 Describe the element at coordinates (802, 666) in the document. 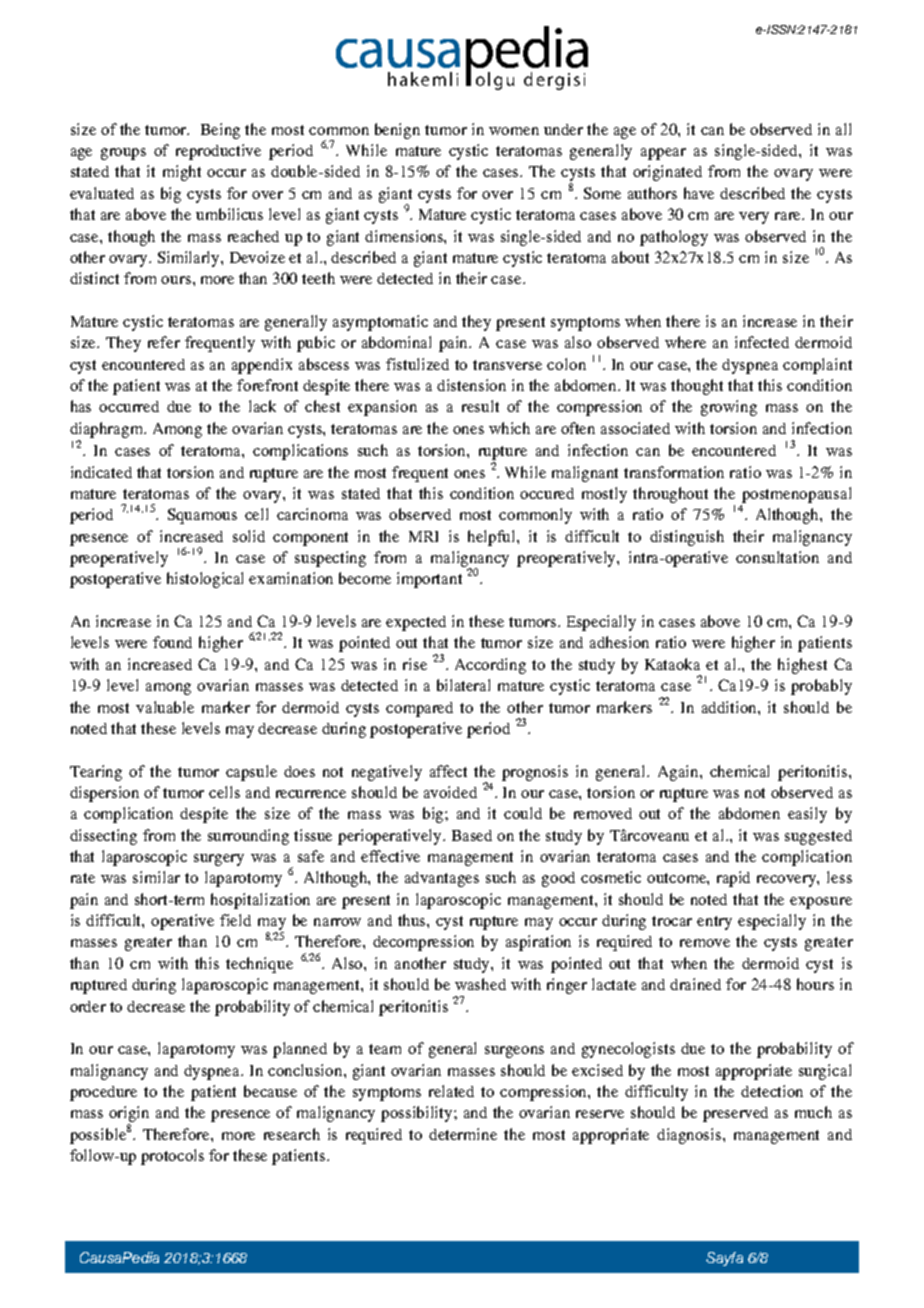

I see `highest` at that location.
